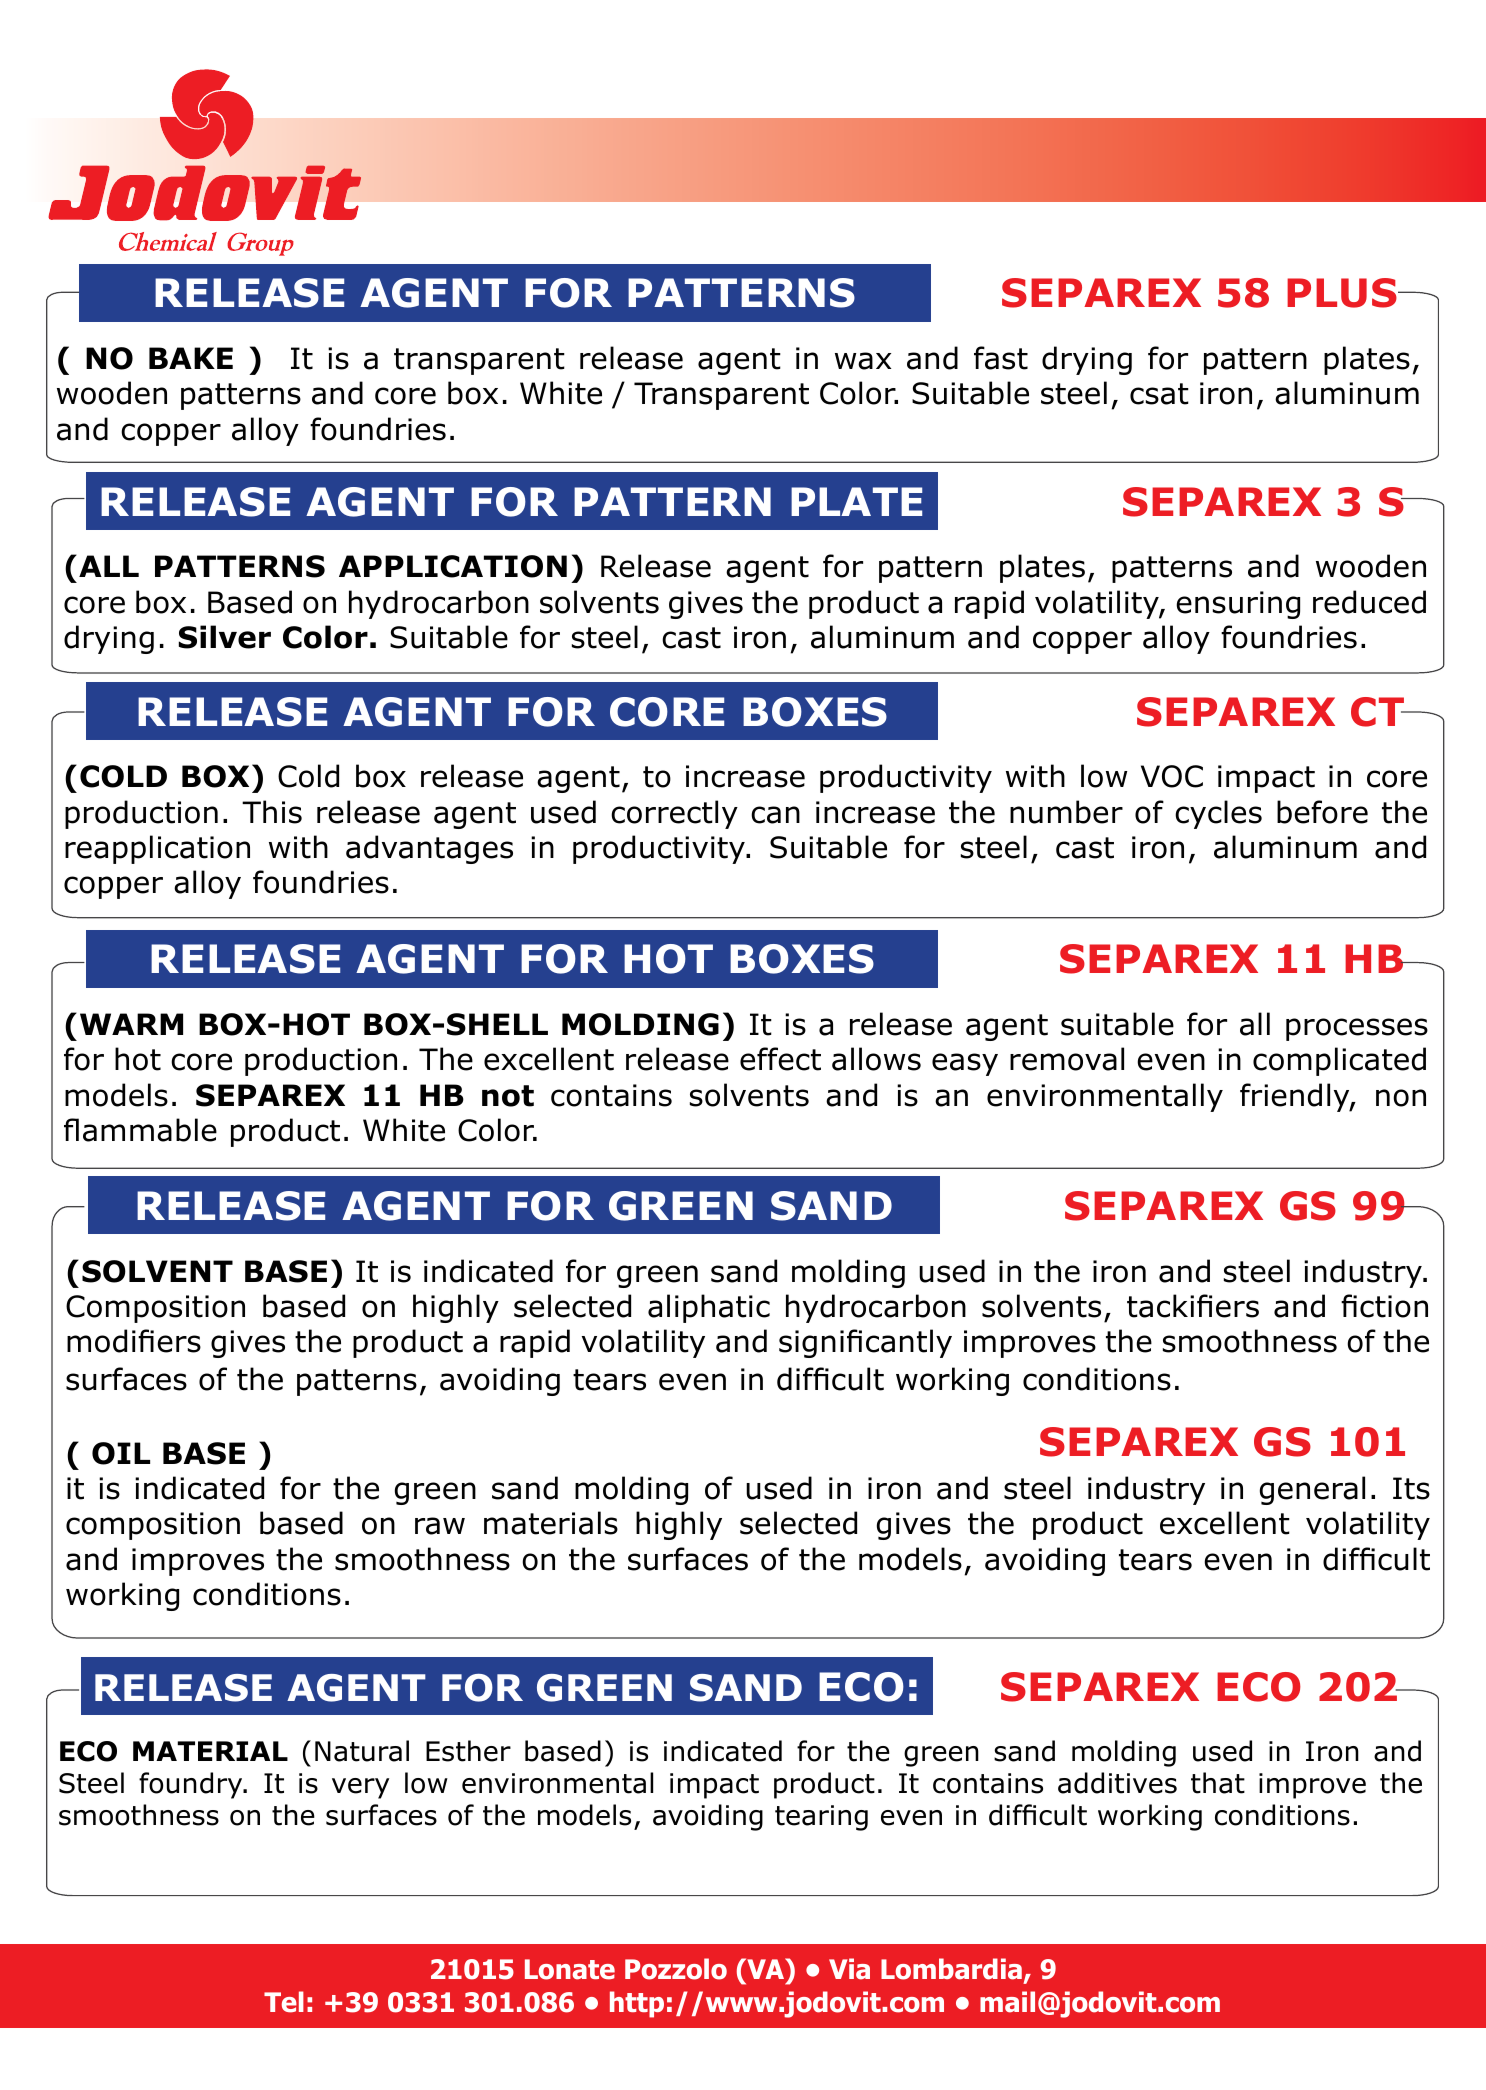  What do you see at coordinates (674, 814) in the screenshot?
I see `correctly` at bounding box center [674, 814].
